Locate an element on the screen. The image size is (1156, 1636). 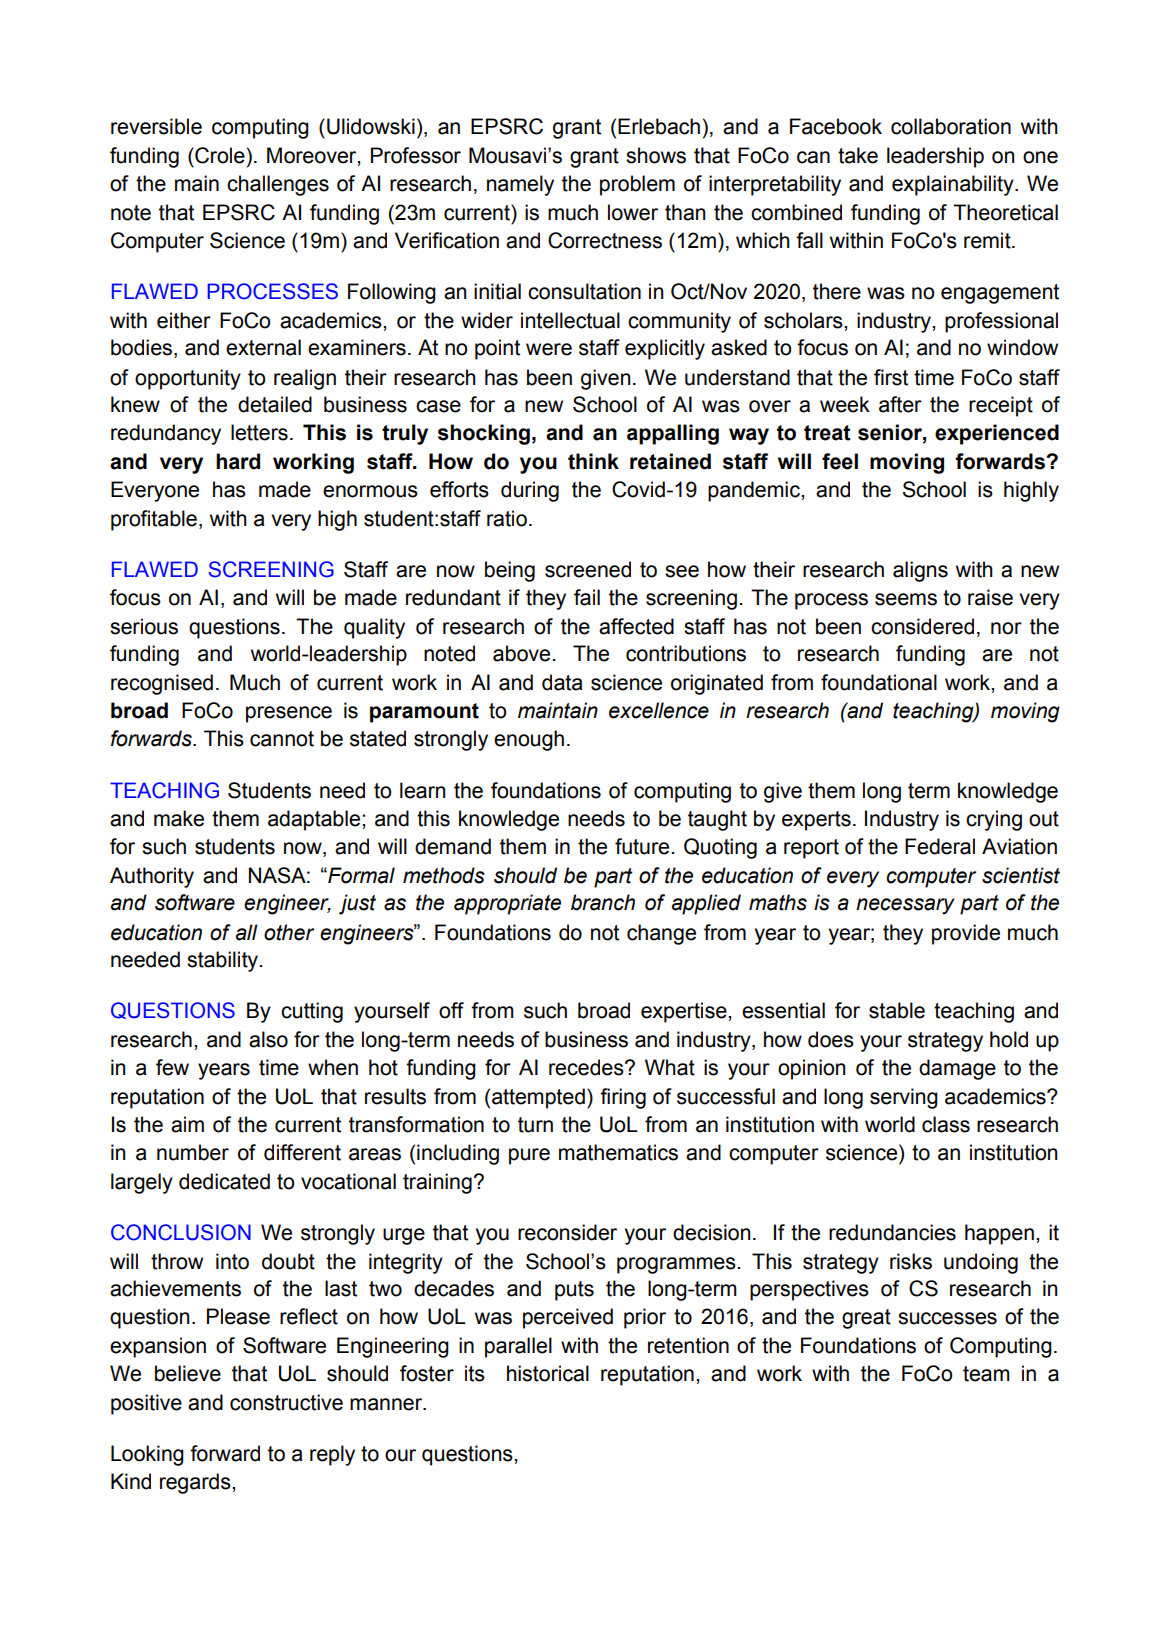
problem is located at coordinates (637, 185).
